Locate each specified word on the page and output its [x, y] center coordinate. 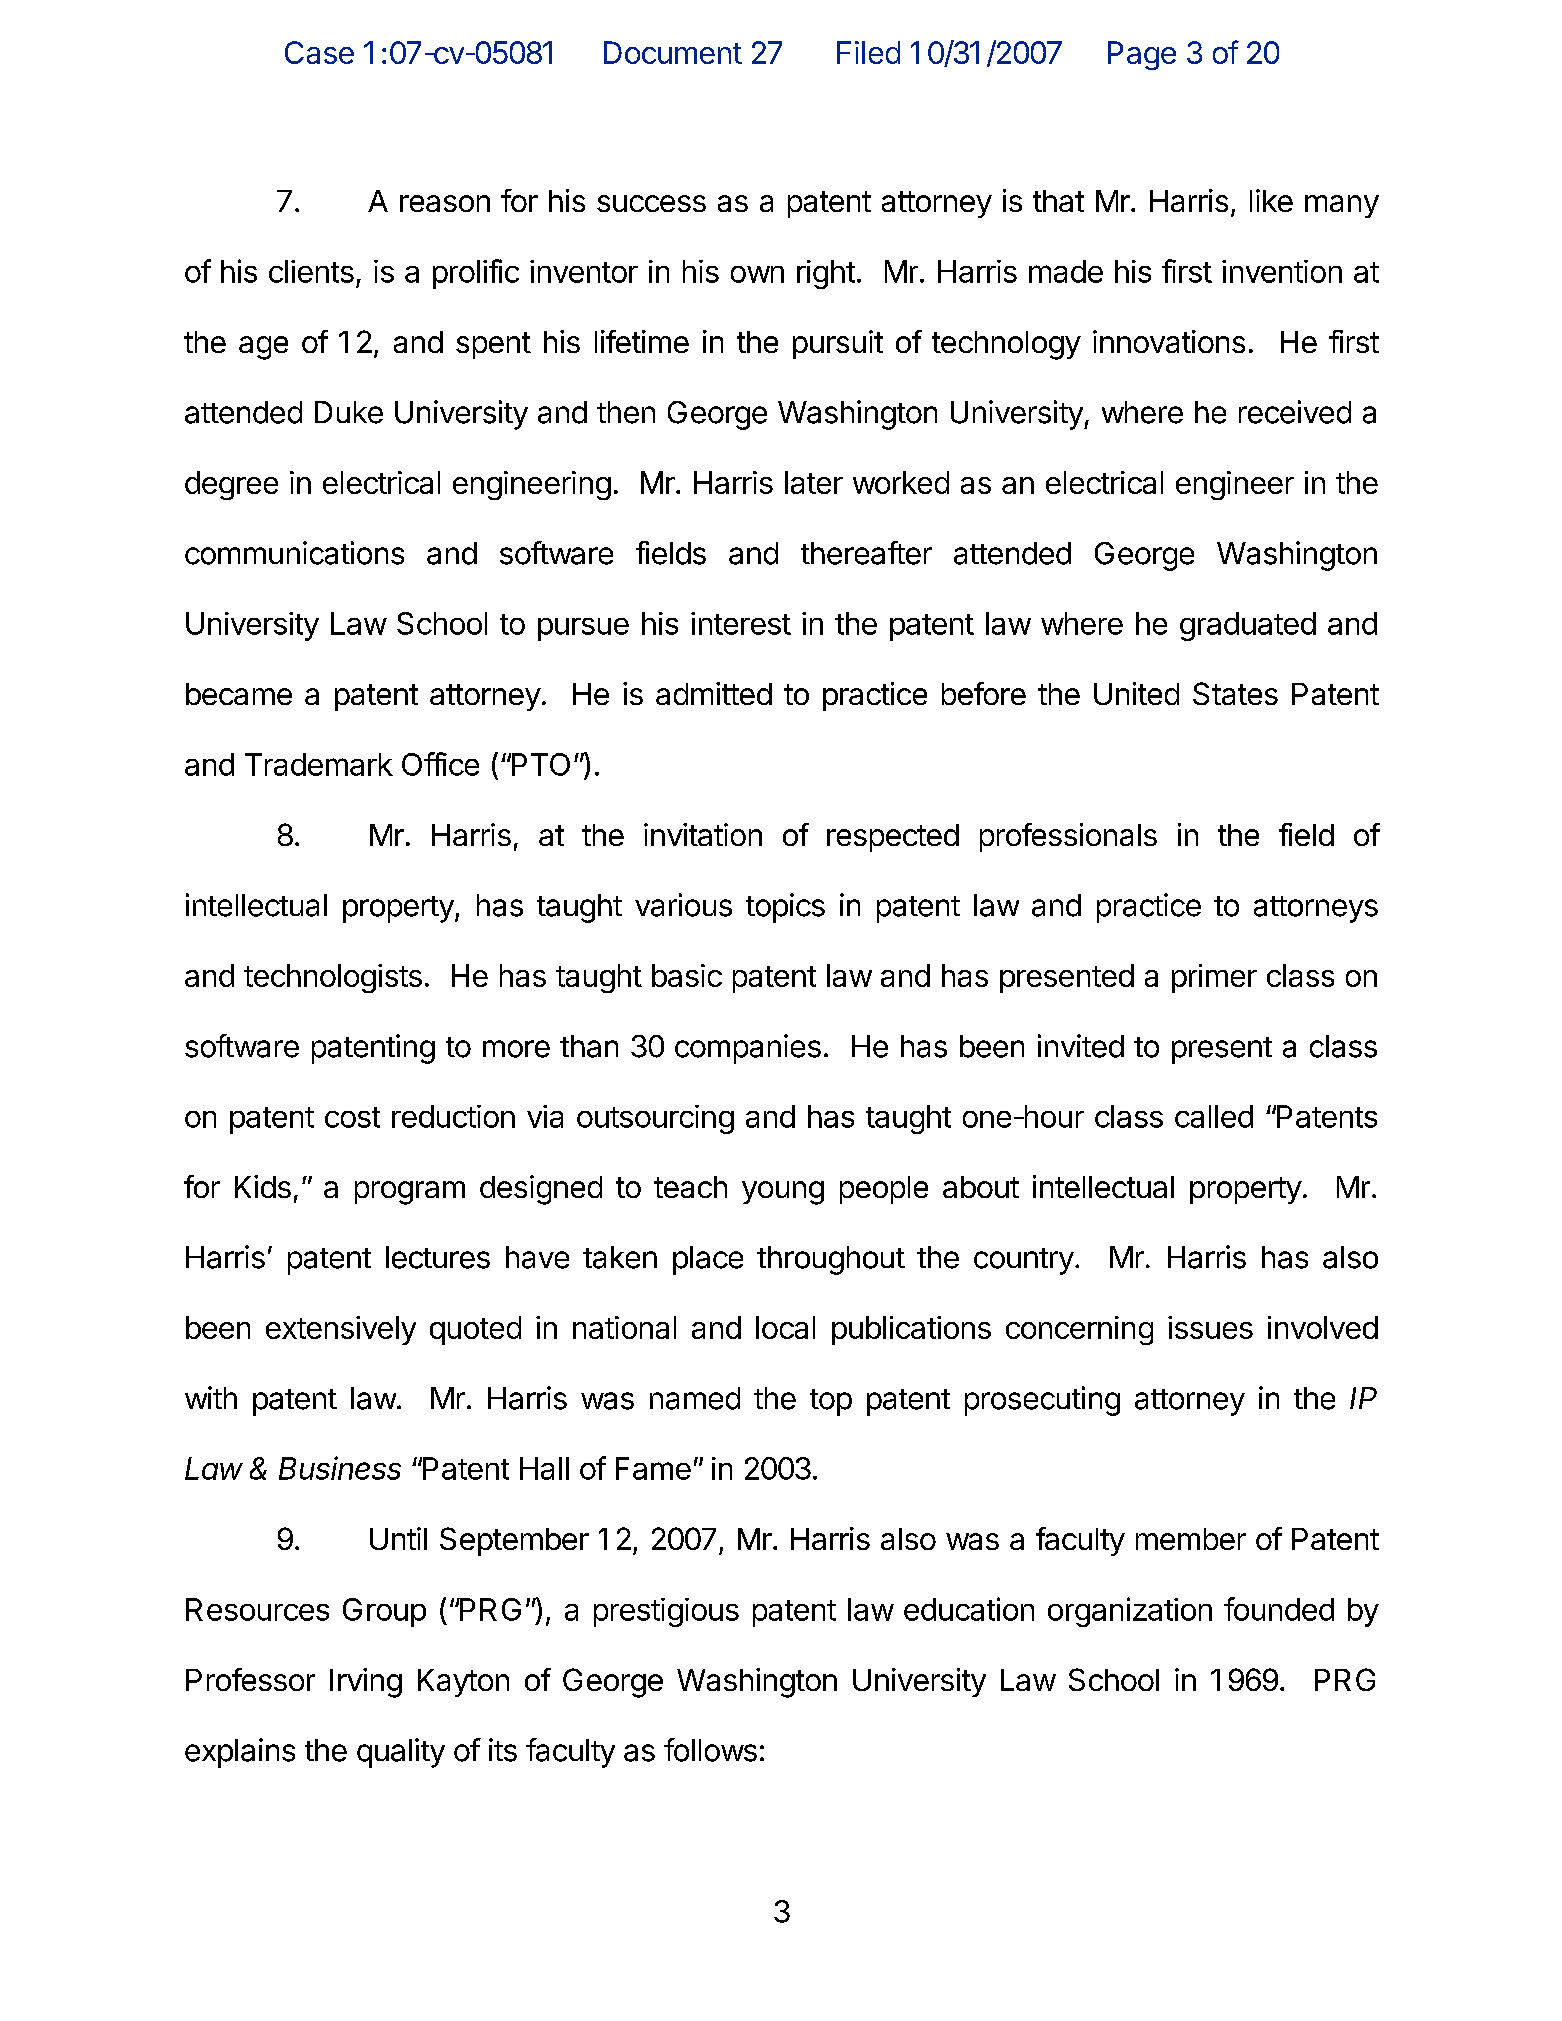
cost [352, 1117]
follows [710, 1750]
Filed [868, 52]
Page [1142, 55]
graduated [1248, 626]
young [783, 1193]
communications [294, 553]
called [1214, 1116]
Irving [366, 1683]
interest [741, 623]
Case [319, 52]
